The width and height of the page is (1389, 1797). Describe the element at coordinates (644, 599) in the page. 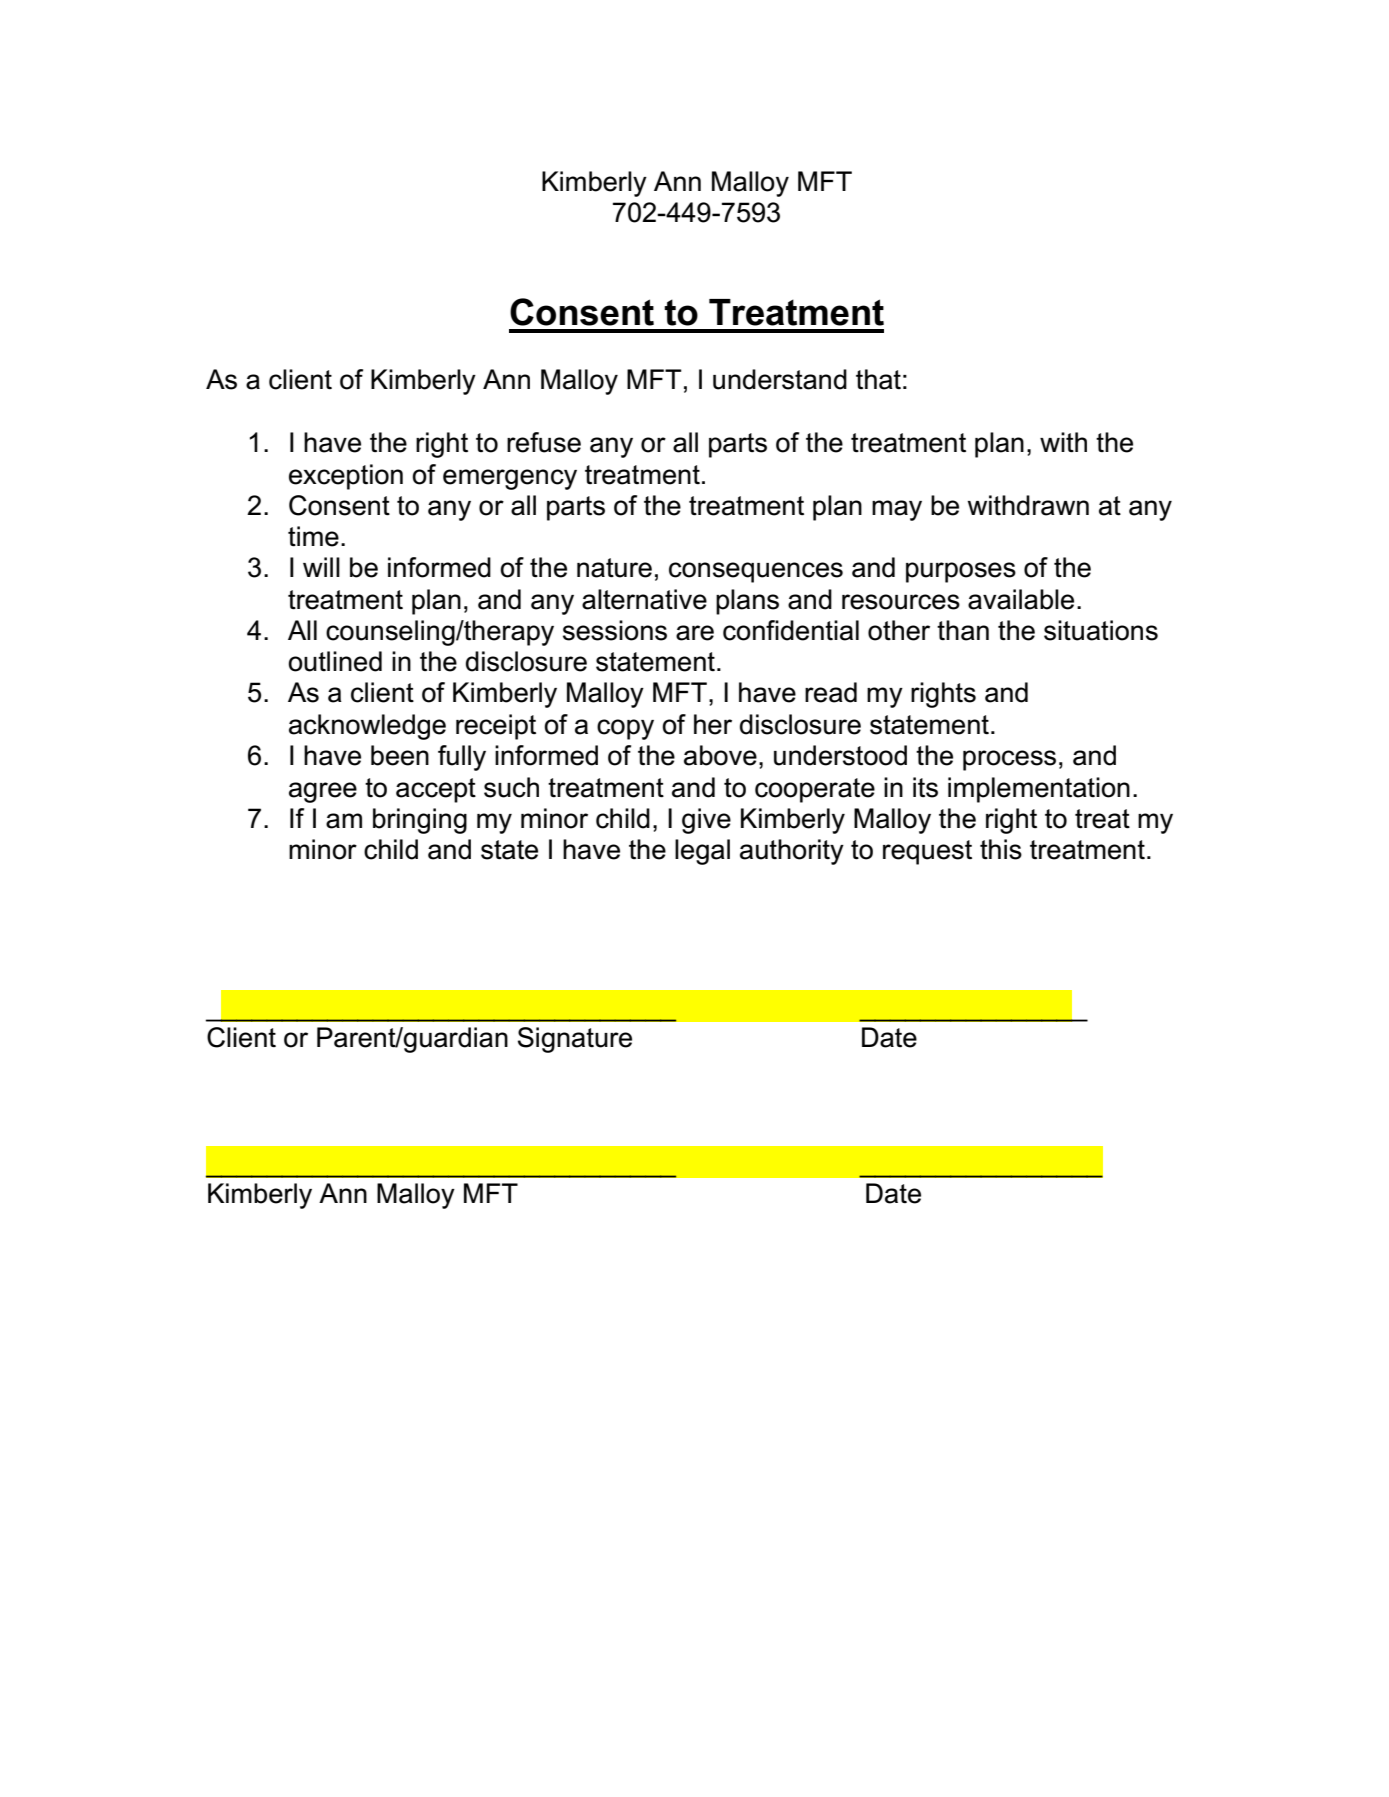

I see `alternative` at that location.
